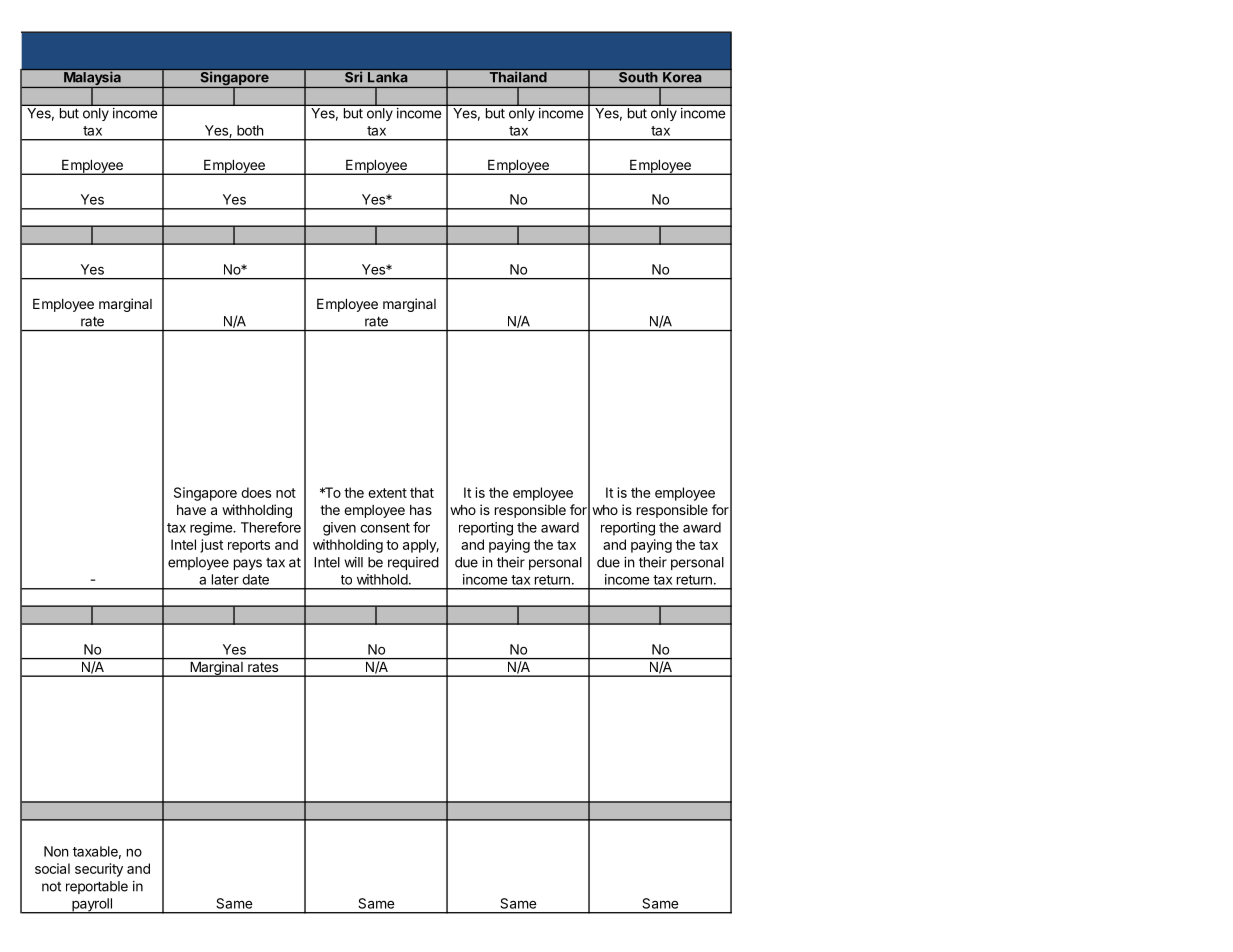  I want to click on both, so click(250, 130).
